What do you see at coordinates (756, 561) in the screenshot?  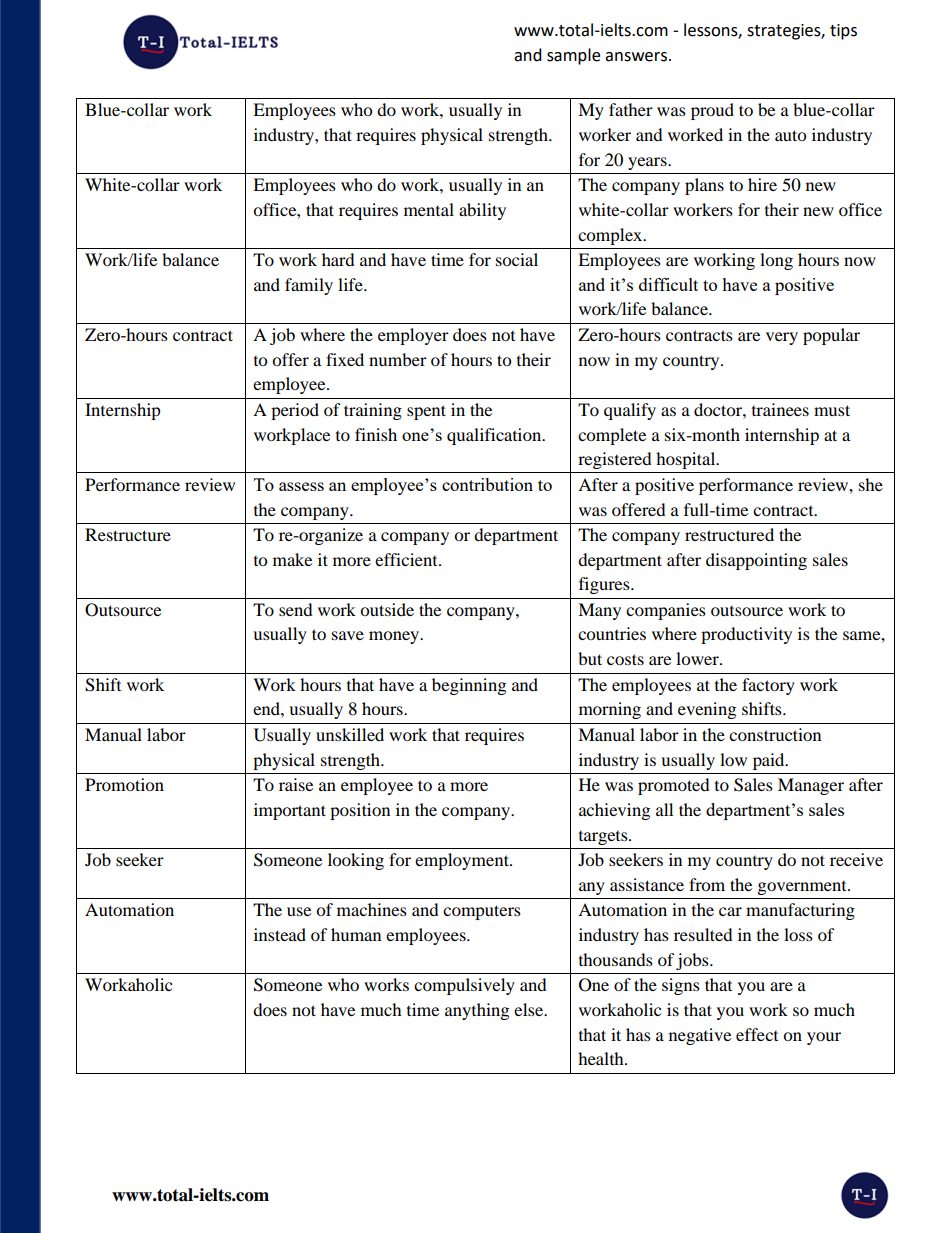 I see `disappointing` at bounding box center [756, 561].
